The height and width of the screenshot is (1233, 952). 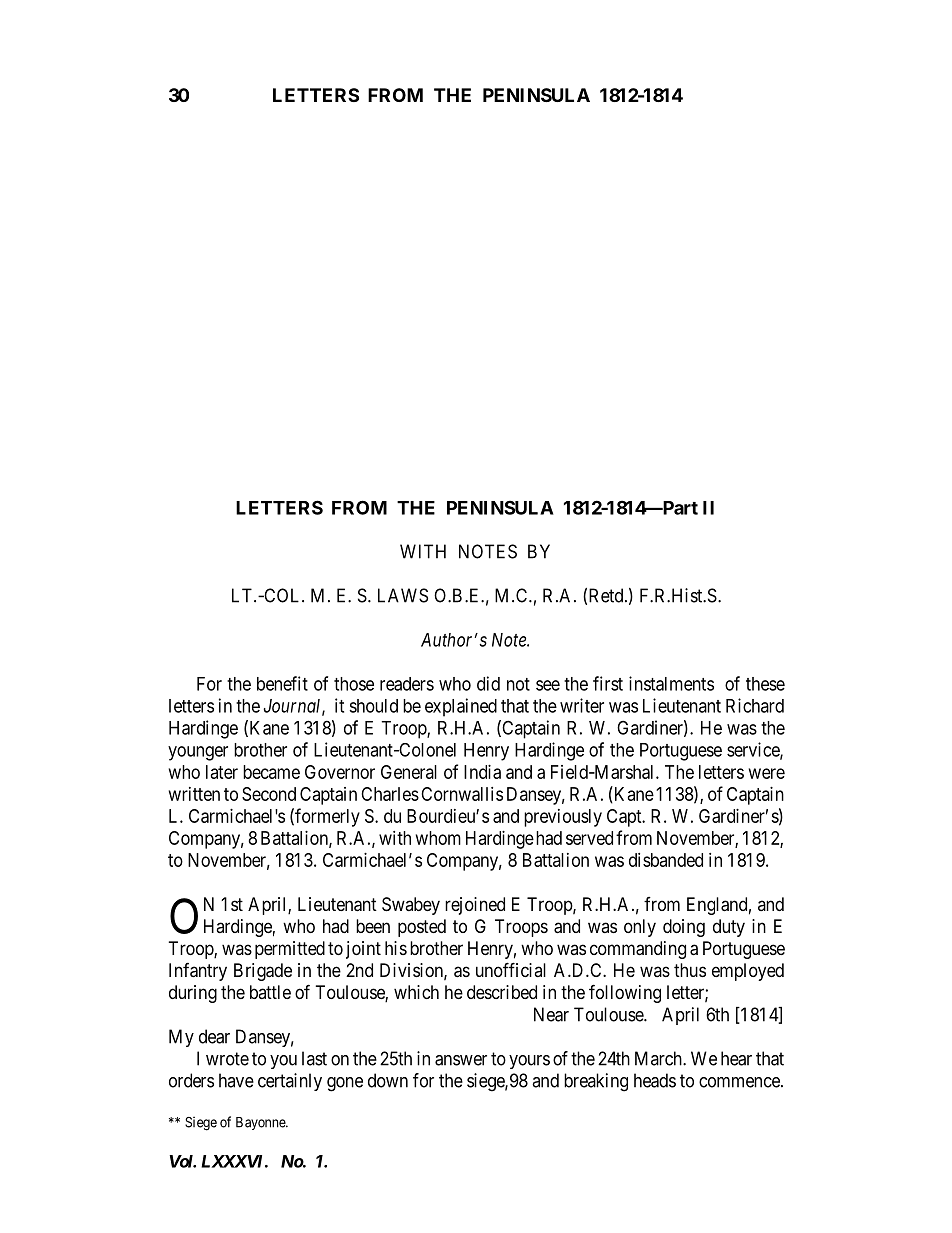 What do you see at coordinates (236, 1080) in the screenshot?
I see `have` at bounding box center [236, 1080].
